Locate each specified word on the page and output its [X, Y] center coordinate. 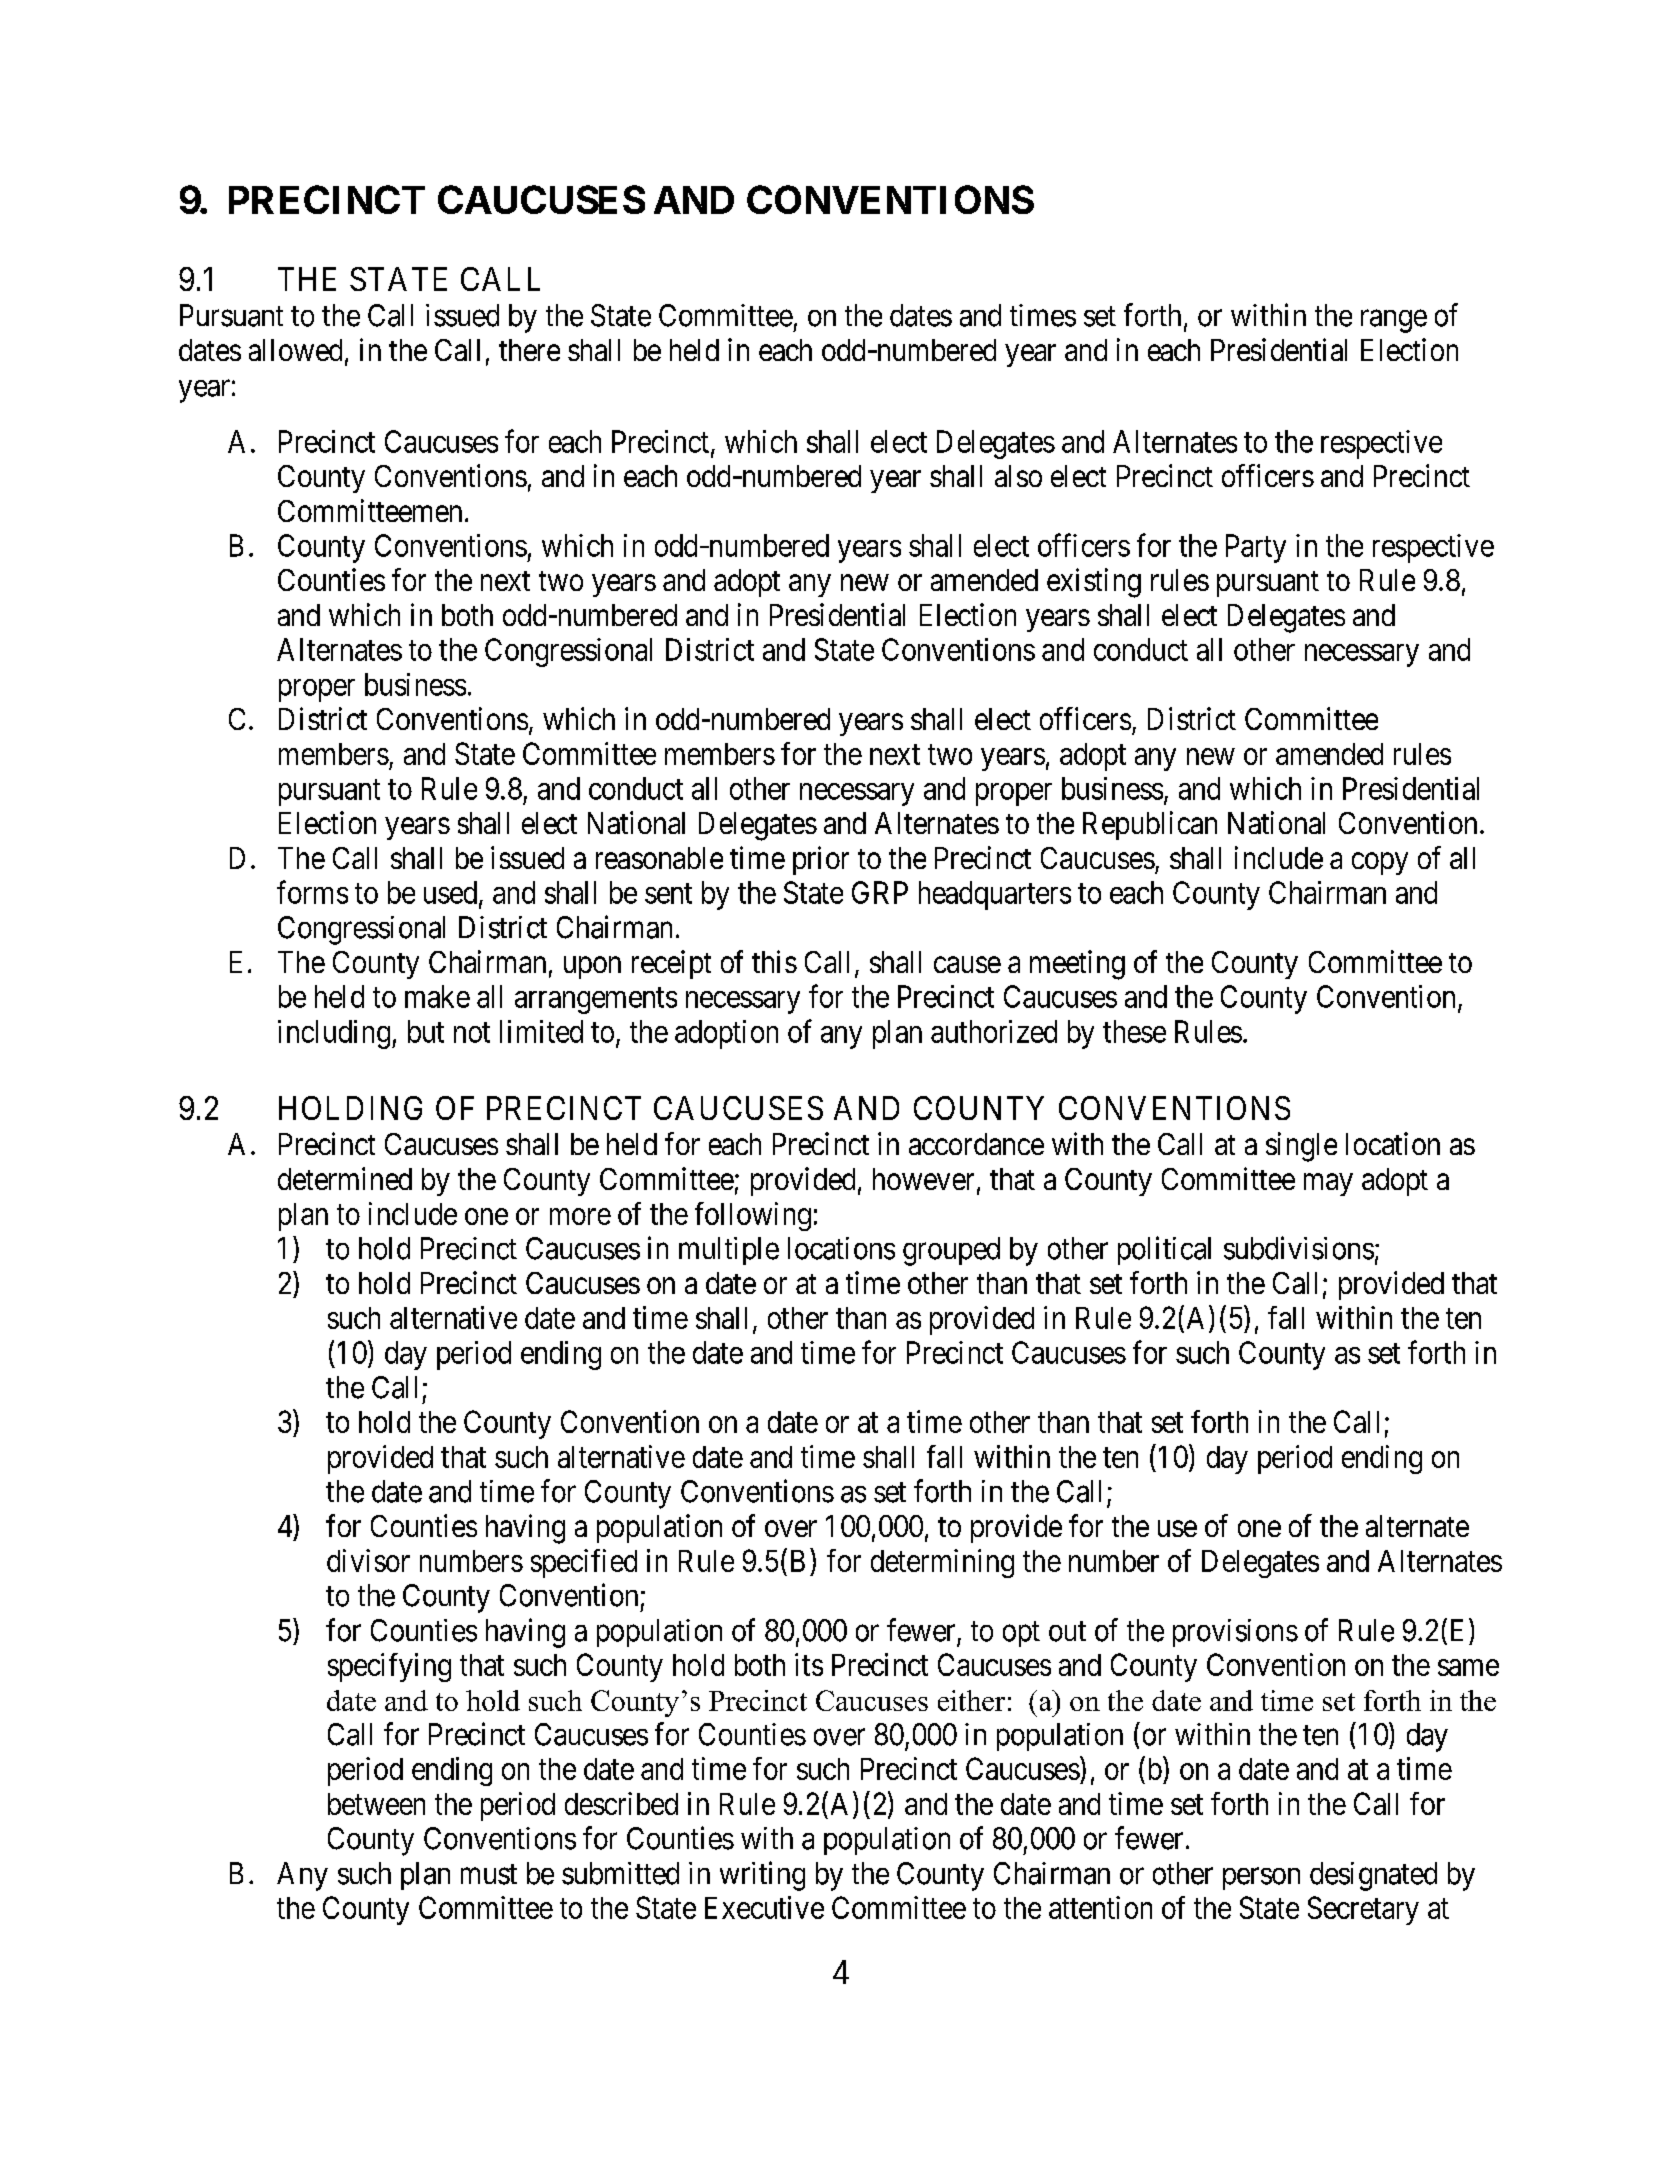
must [489, 1874]
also [1018, 476]
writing [762, 1876]
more [580, 1216]
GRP [880, 892]
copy [1380, 864]
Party [1256, 548]
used [452, 893]
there [529, 350]
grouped [951, 1251]
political [1164, 1250]
